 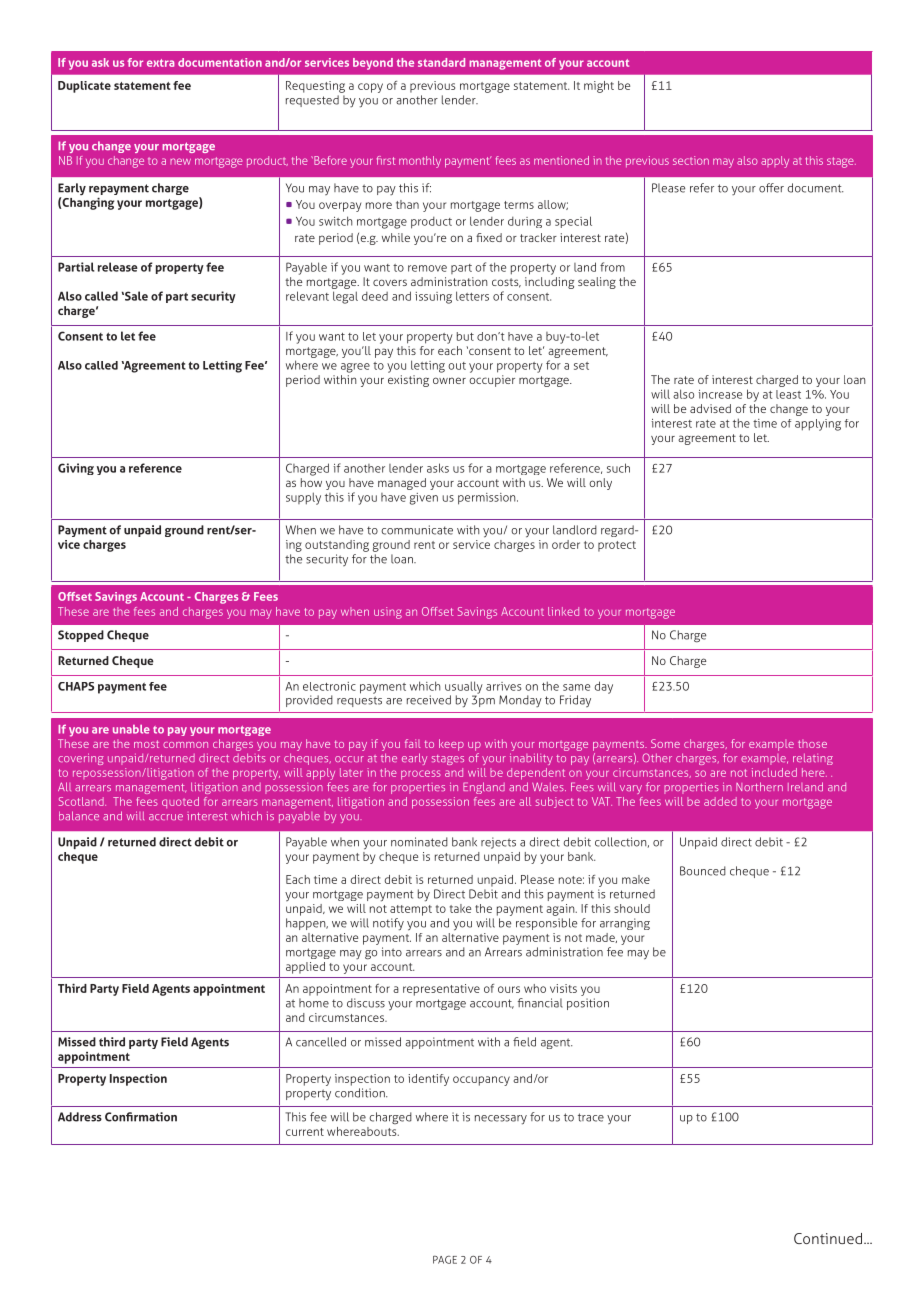 What do you see at coordinates (441, 62) in the page?
I see `standard` at bounding box center [441, 62].
